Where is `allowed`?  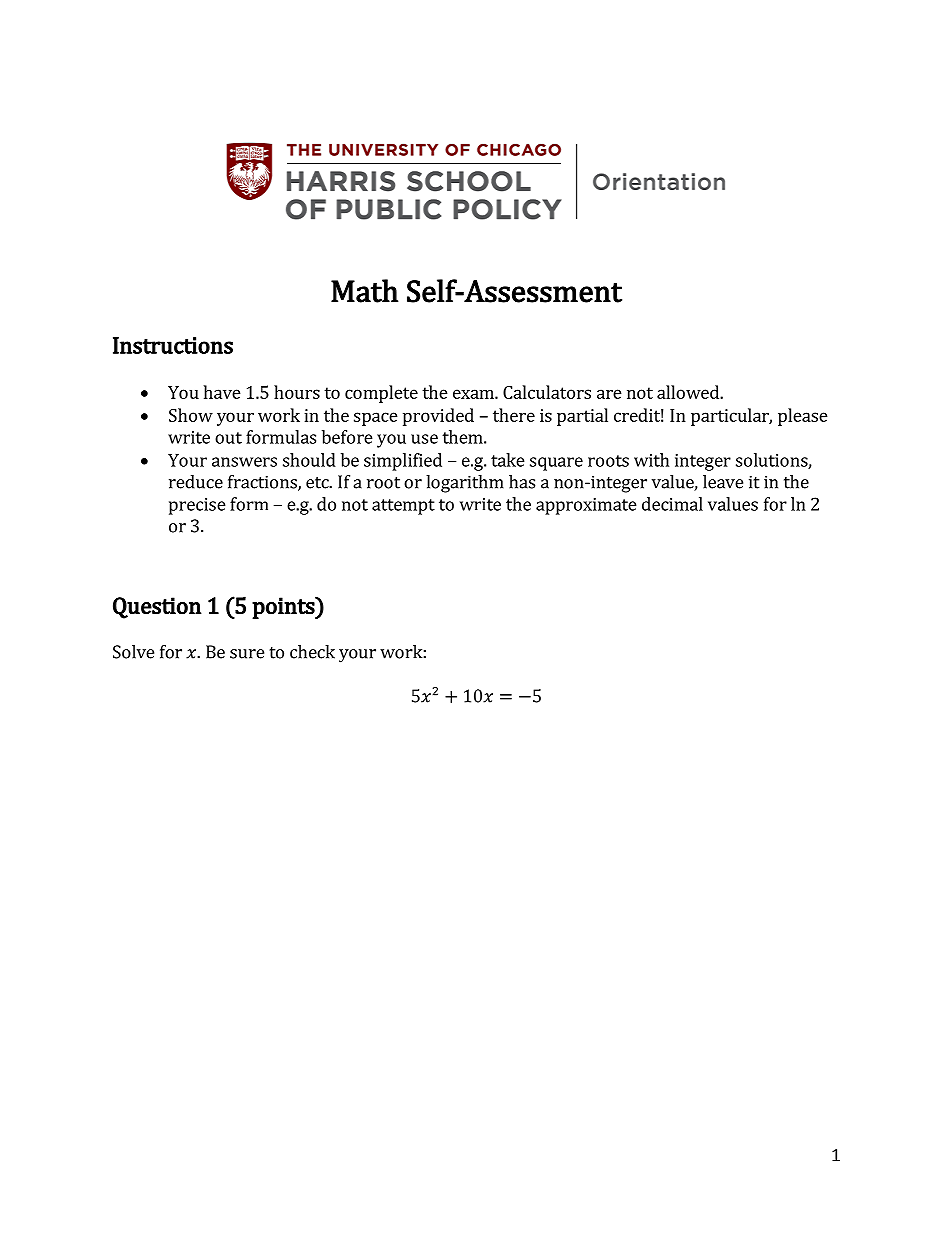 allowed is located at coordinates (689, 392).
